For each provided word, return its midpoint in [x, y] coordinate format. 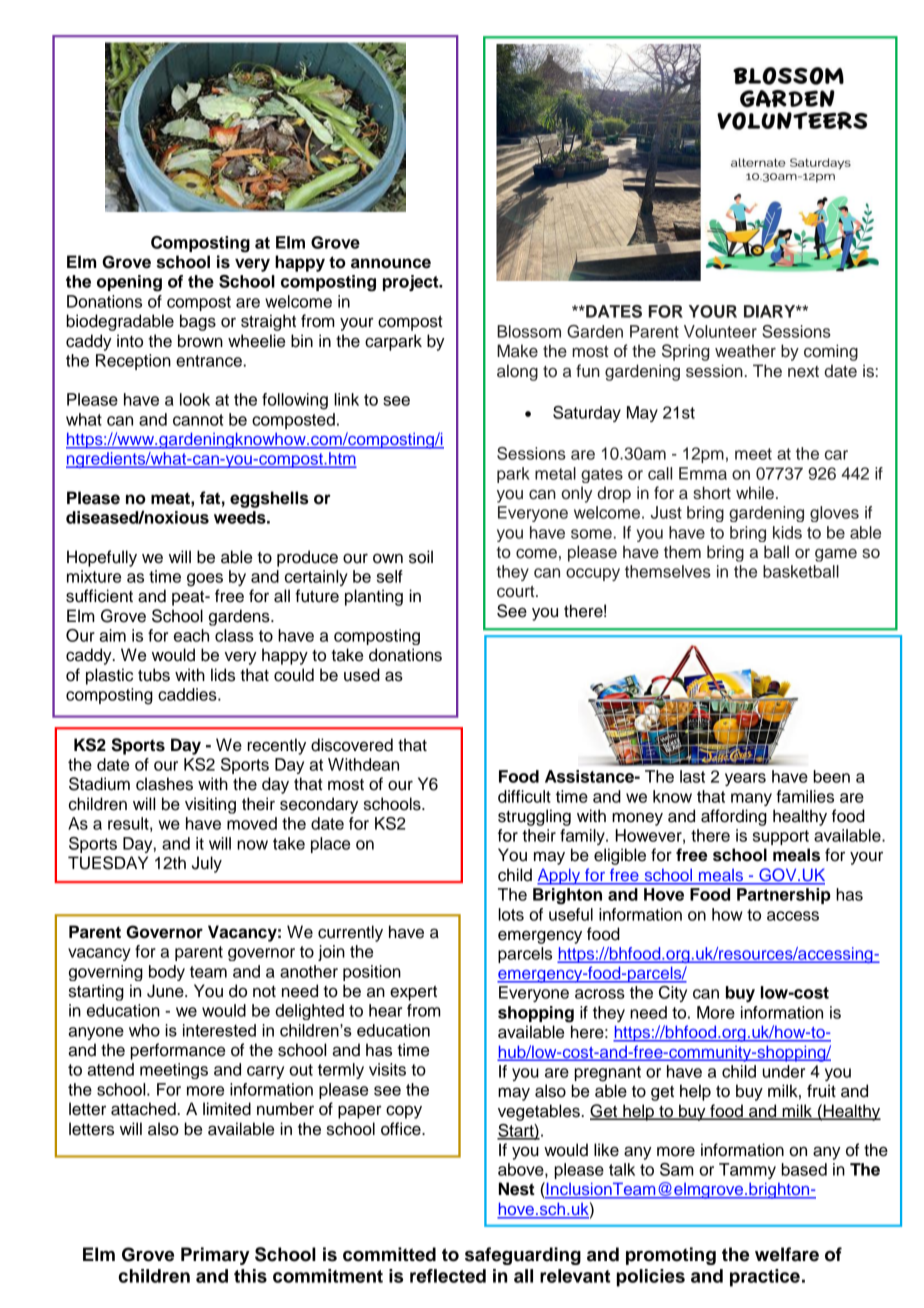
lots [511, 914]
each [191, 635]
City [673, 994]
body [167, 973]
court [517, 592]
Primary [215, 1256]
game [836, 555]
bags [198, 322]
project [412, 283]
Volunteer [720, 331]
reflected [448, 1276]
